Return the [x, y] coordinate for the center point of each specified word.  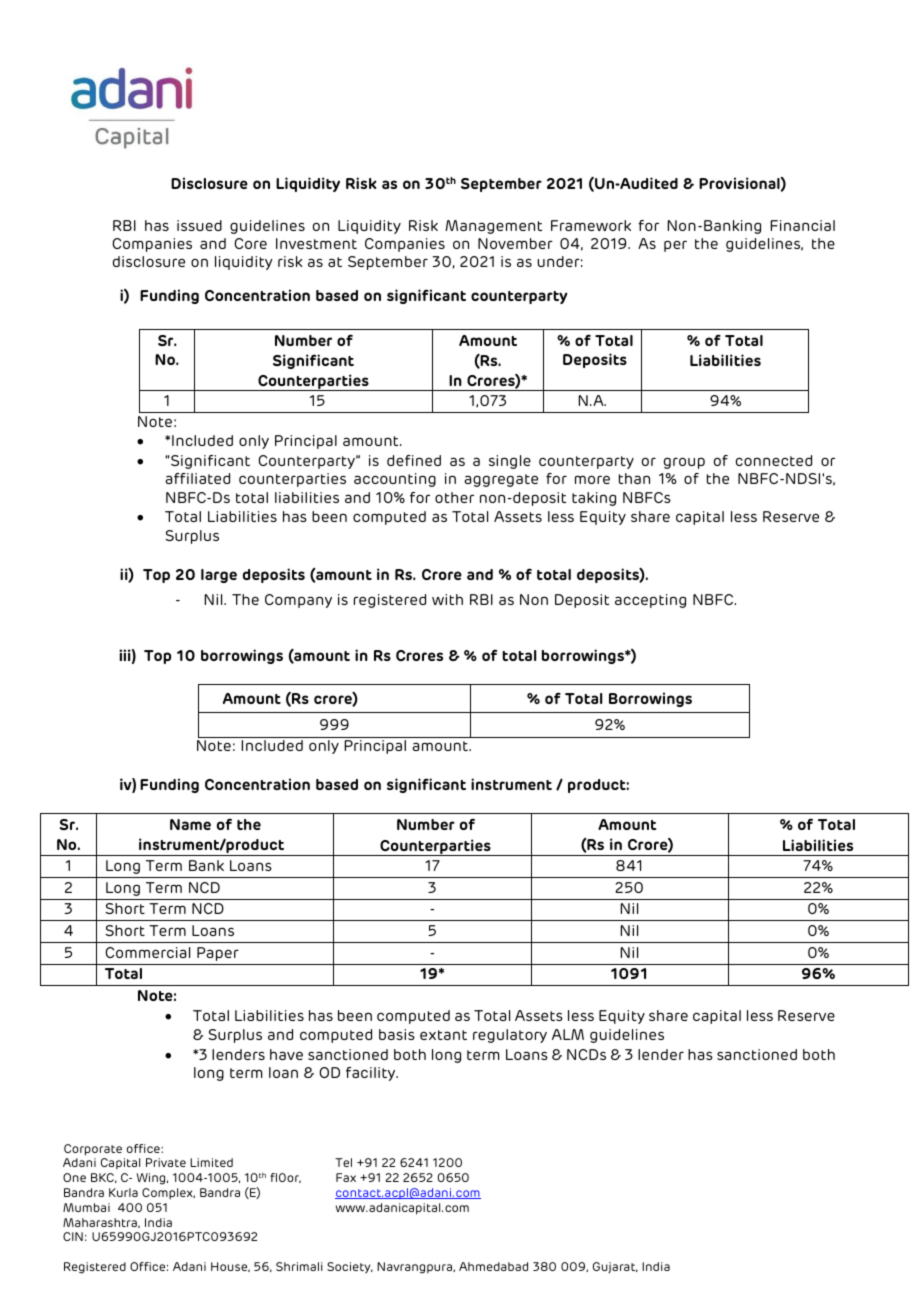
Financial [802, 225]
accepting [650, 601]
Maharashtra [101, 1223]
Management [494, 227]
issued [199, 225]
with [447, 599]
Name [190, 824]
